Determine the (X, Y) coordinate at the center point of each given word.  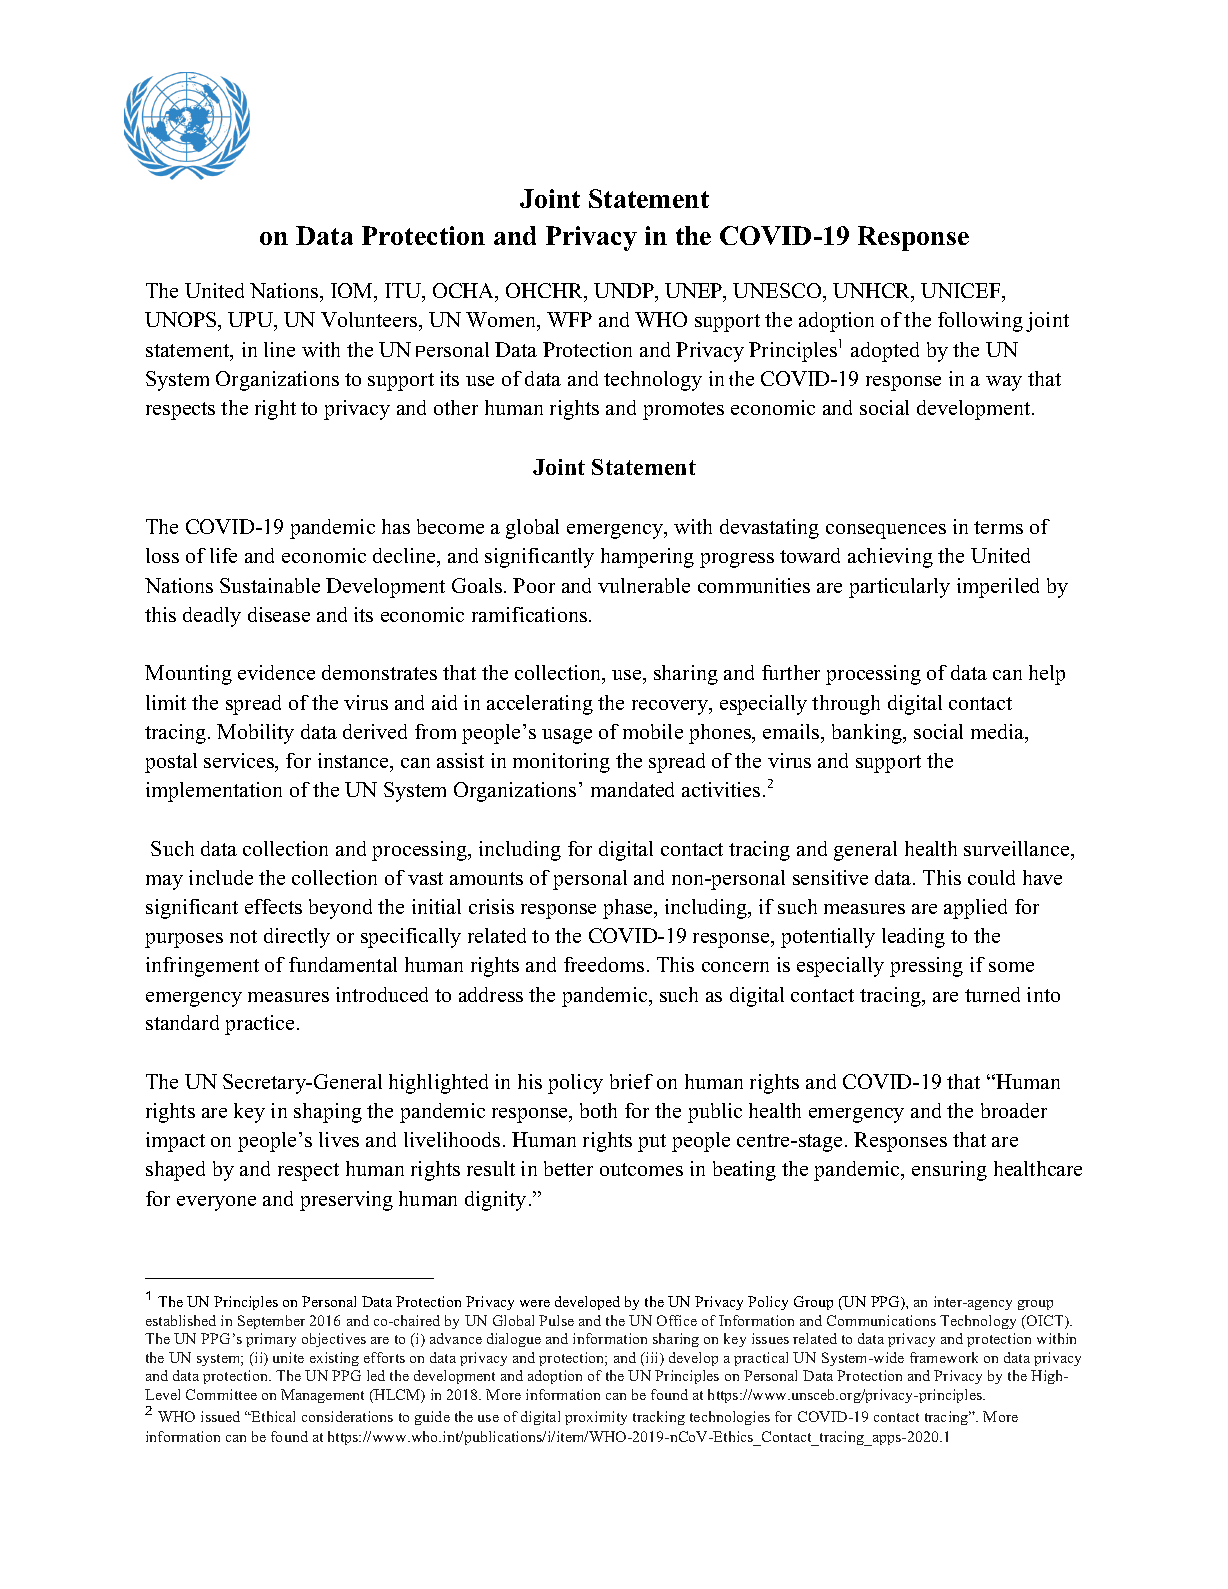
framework (944, 1357)
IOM (353, 292)
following (980, 322)
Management (322, 1396)
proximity (596, 1418)
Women (502, 321)
